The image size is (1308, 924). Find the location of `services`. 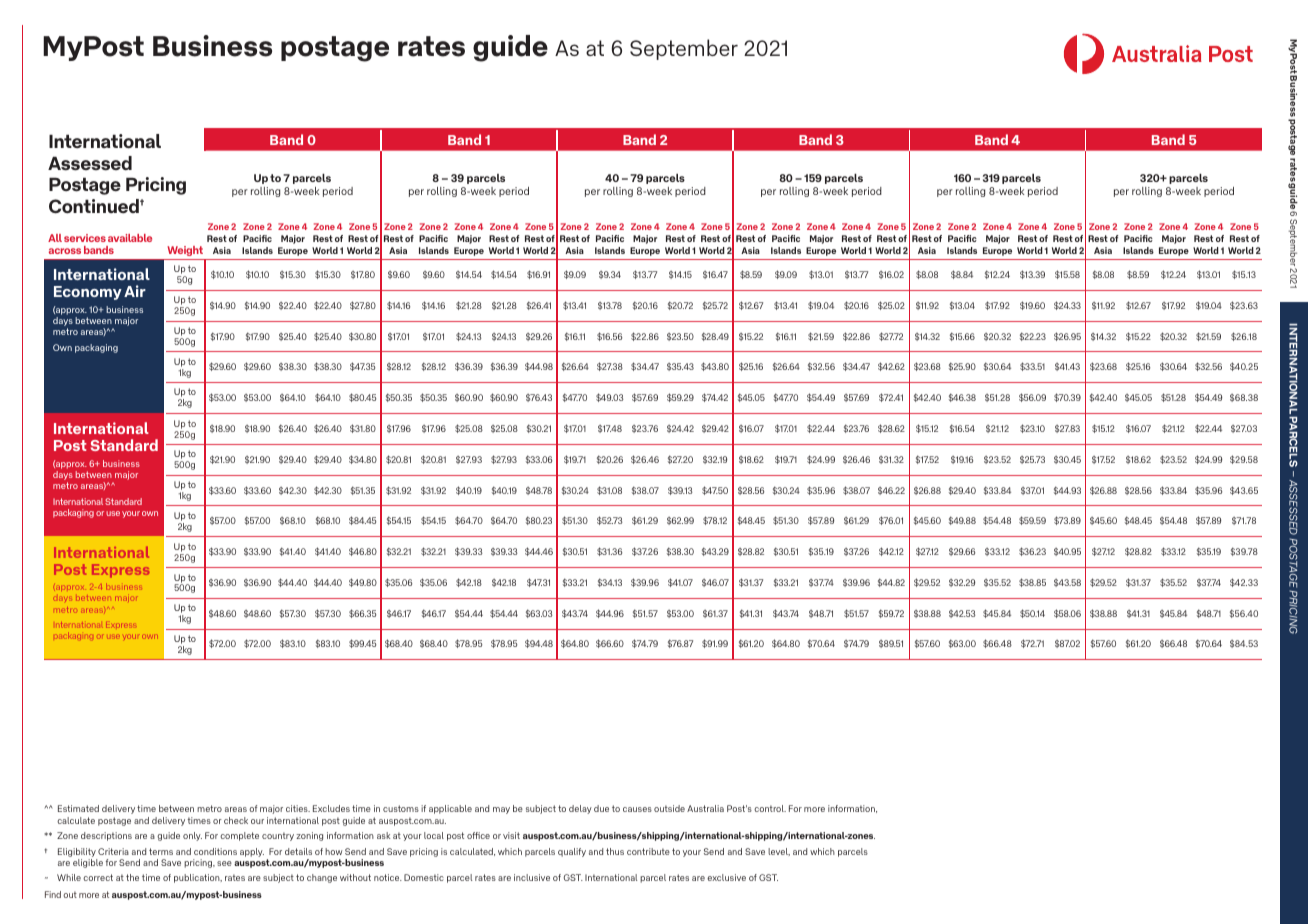

services is located at coordinates (85, 238).
